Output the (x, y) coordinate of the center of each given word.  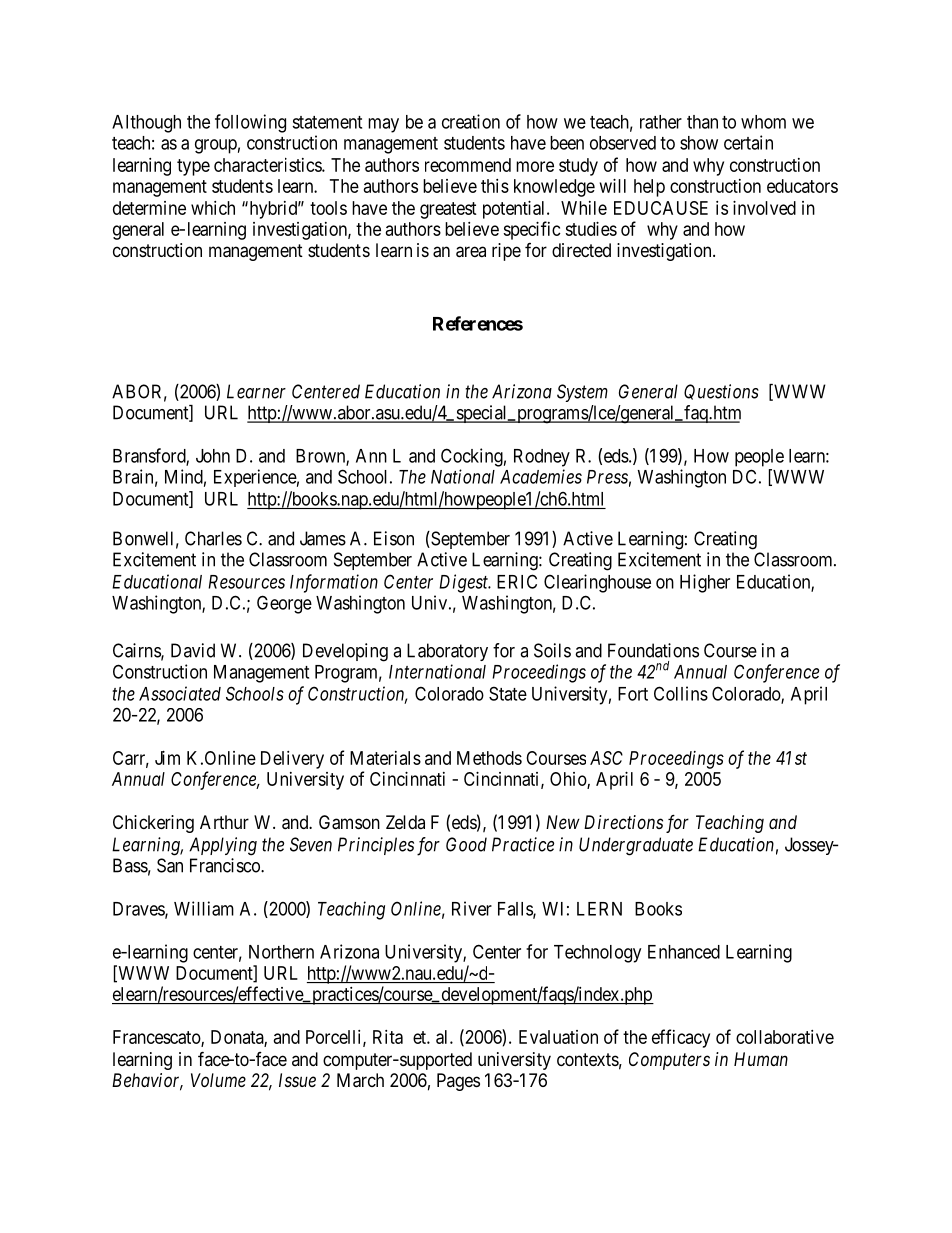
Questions (721, 392)
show (699, 143)
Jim (167, 758)
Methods (489, 758)
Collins (681, 693)
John (213, 456)
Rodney (542, 458)
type (193, 167)
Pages (458, 1082)
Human (761, 1059)
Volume (218, 1080)
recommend (468, 165)
